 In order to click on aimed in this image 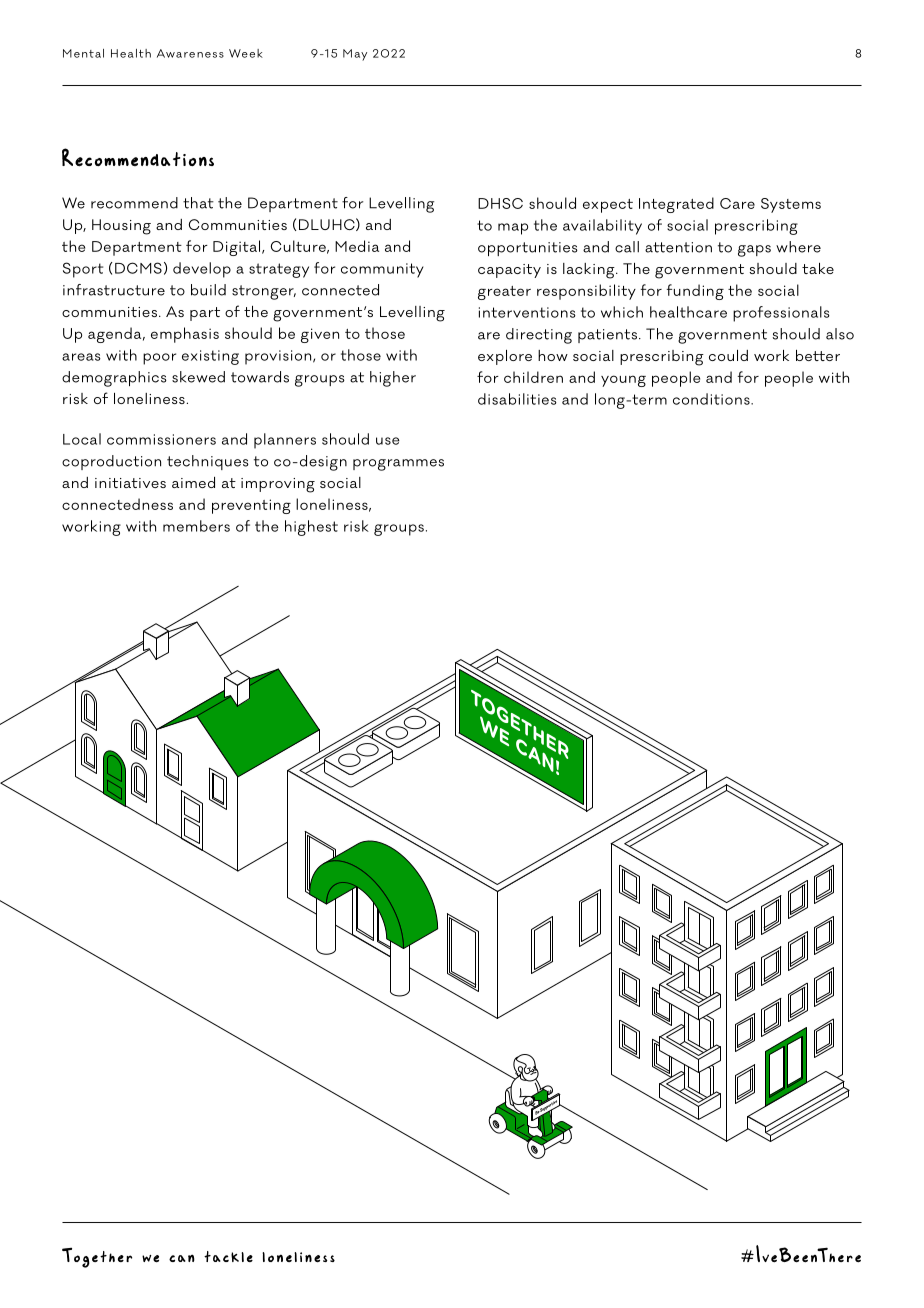, I will do `click(193, 482)`.
